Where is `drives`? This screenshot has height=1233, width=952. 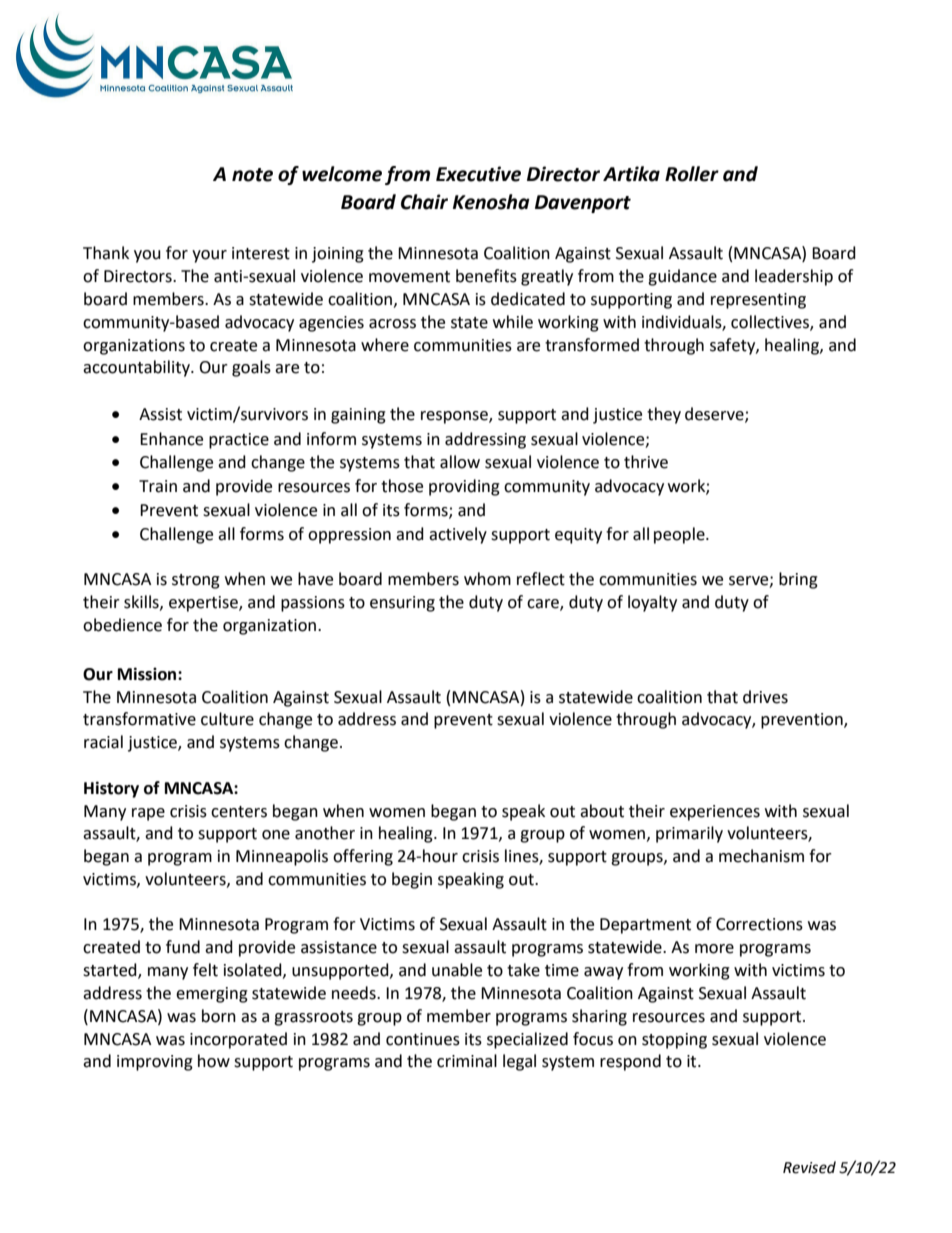
drives is located at coordinates (765, 697).
